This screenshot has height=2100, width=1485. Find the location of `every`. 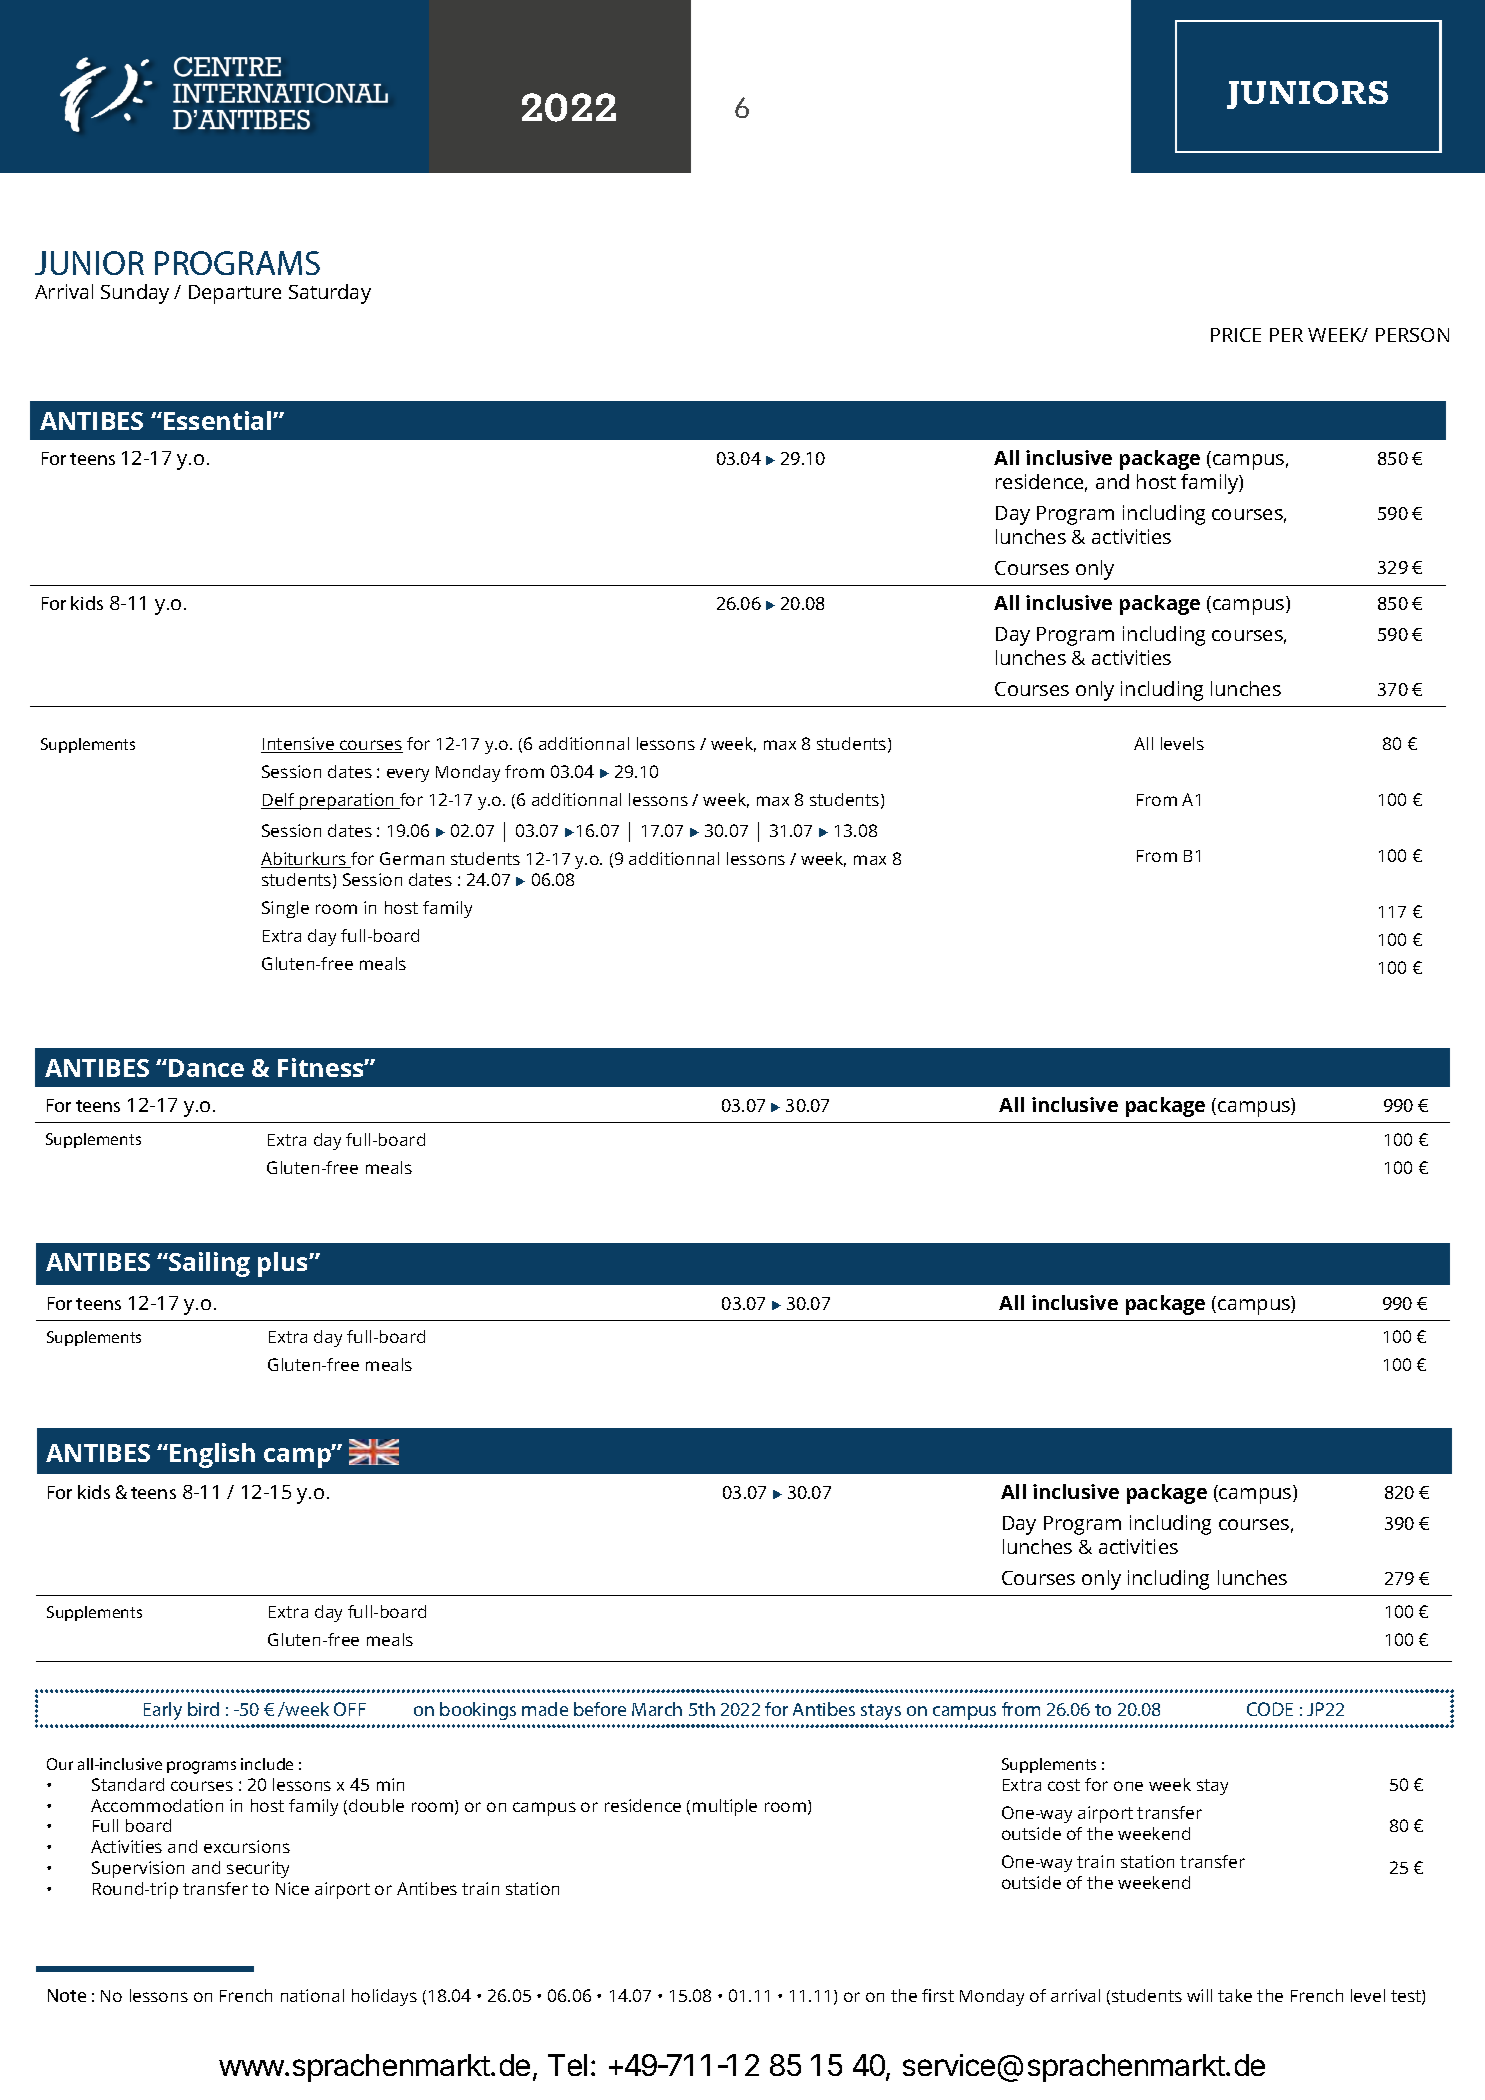

every is located at coordinates (408, 775).
